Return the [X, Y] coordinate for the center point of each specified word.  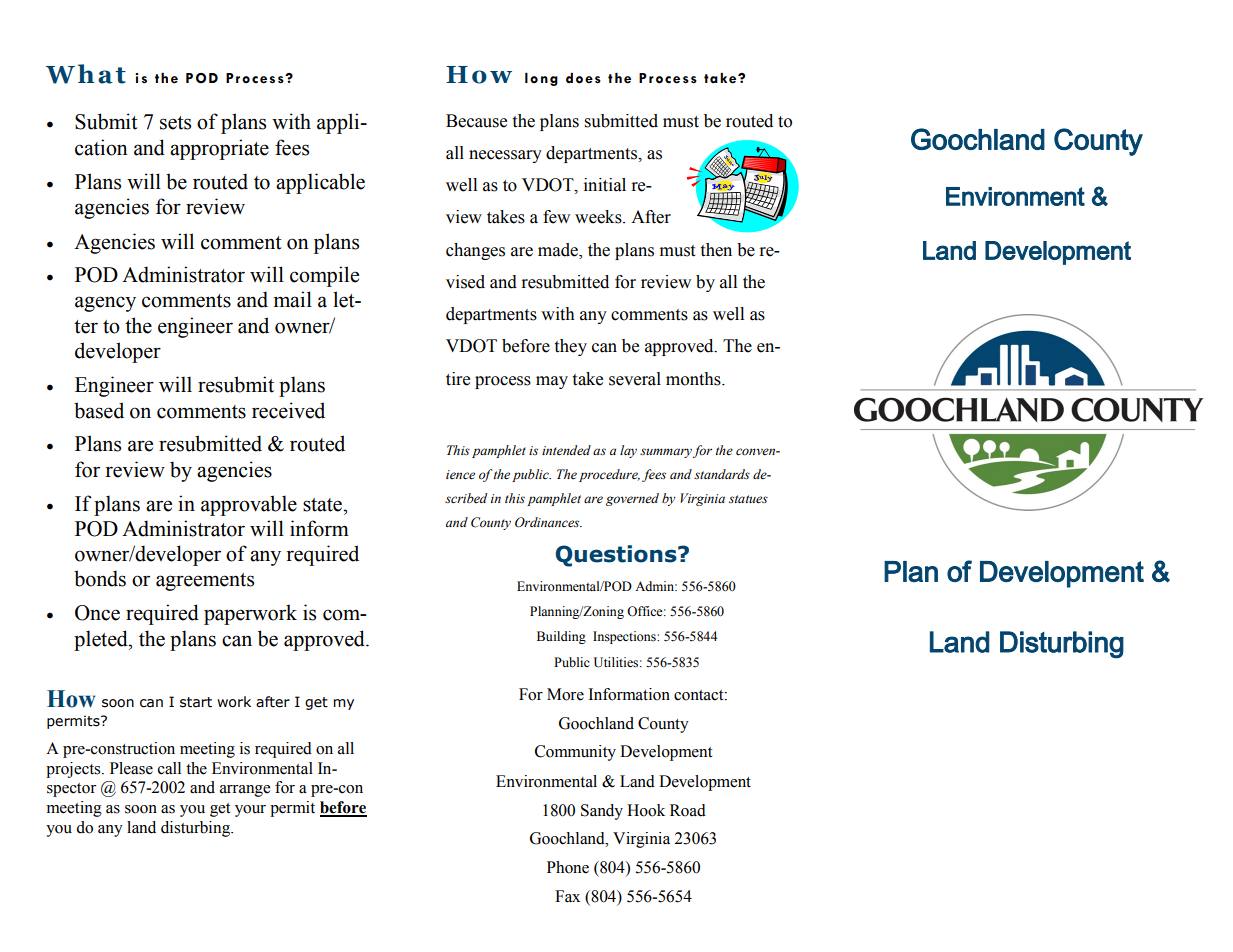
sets [175, 123]
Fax [567, 896]
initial [605, 185]
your [250, 811]
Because [476, 121]
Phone [568, 867]
